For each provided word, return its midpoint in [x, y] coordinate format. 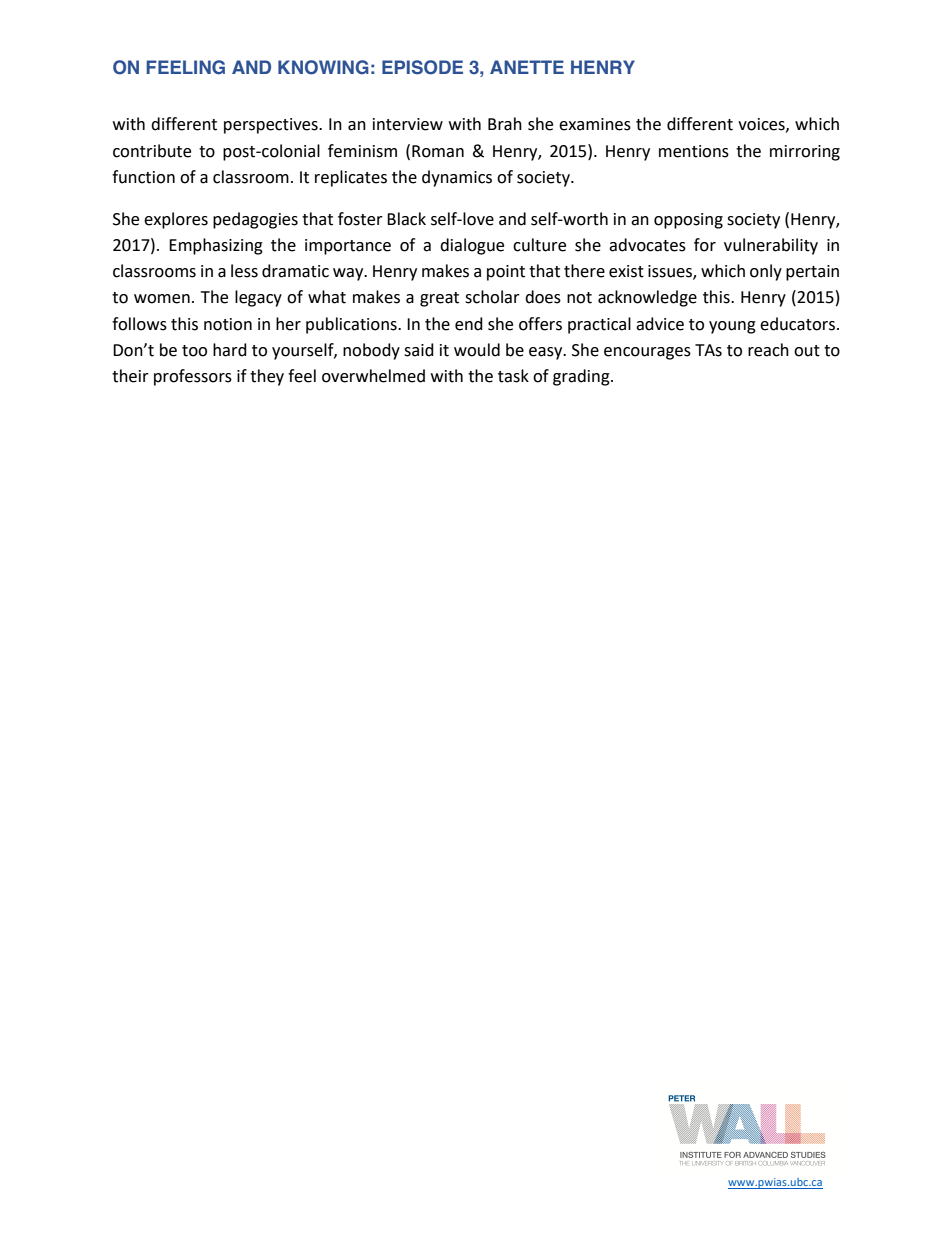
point [506, 273]
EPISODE [422, 67]
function [143, 177]
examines [595, 124]
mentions [694, 151]
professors [193, 377]
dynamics [457, 178]
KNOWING [323, 67]
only [766, 272]
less [244, 271]
